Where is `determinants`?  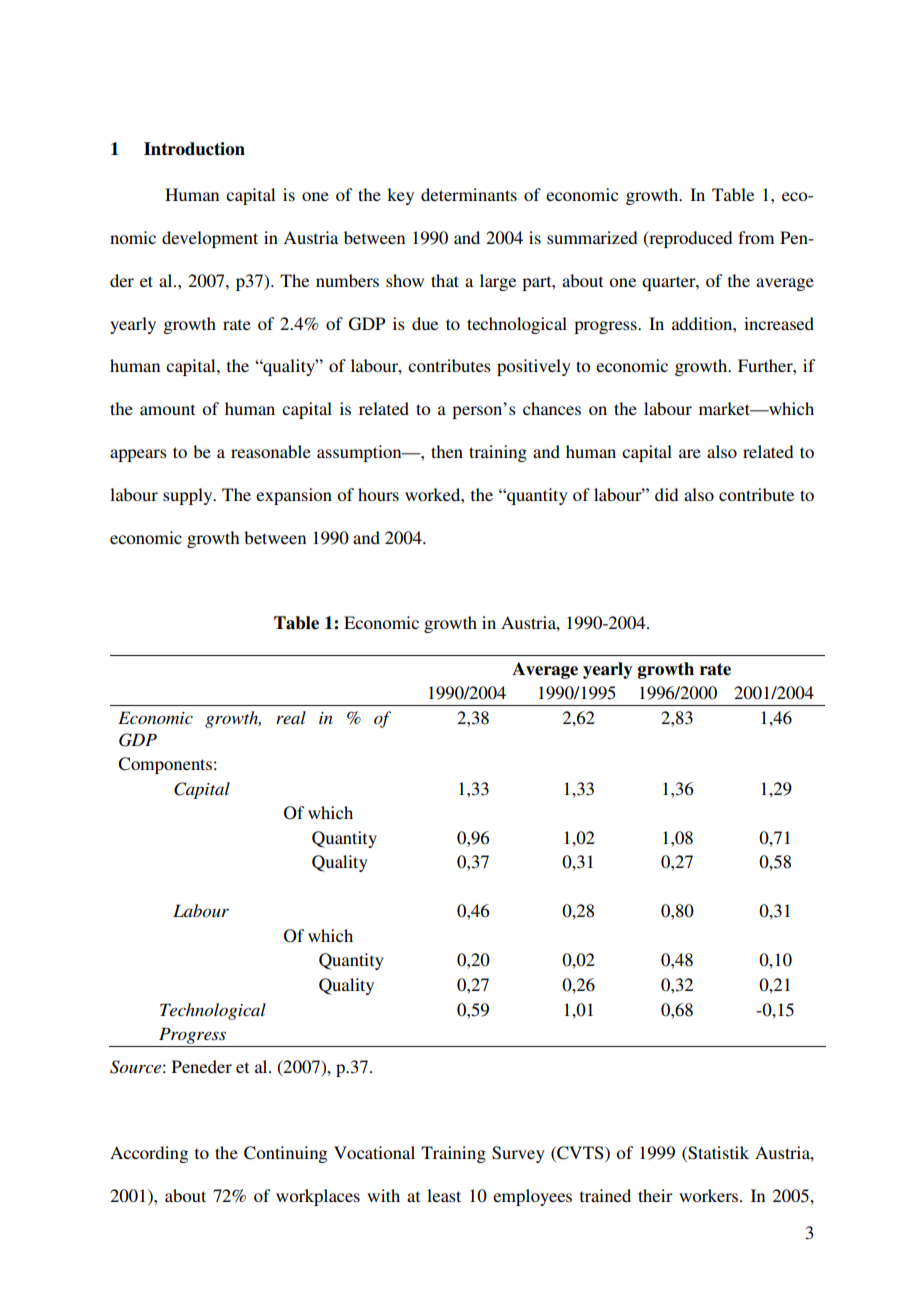 determinants is located at coordinates (469, 194).
